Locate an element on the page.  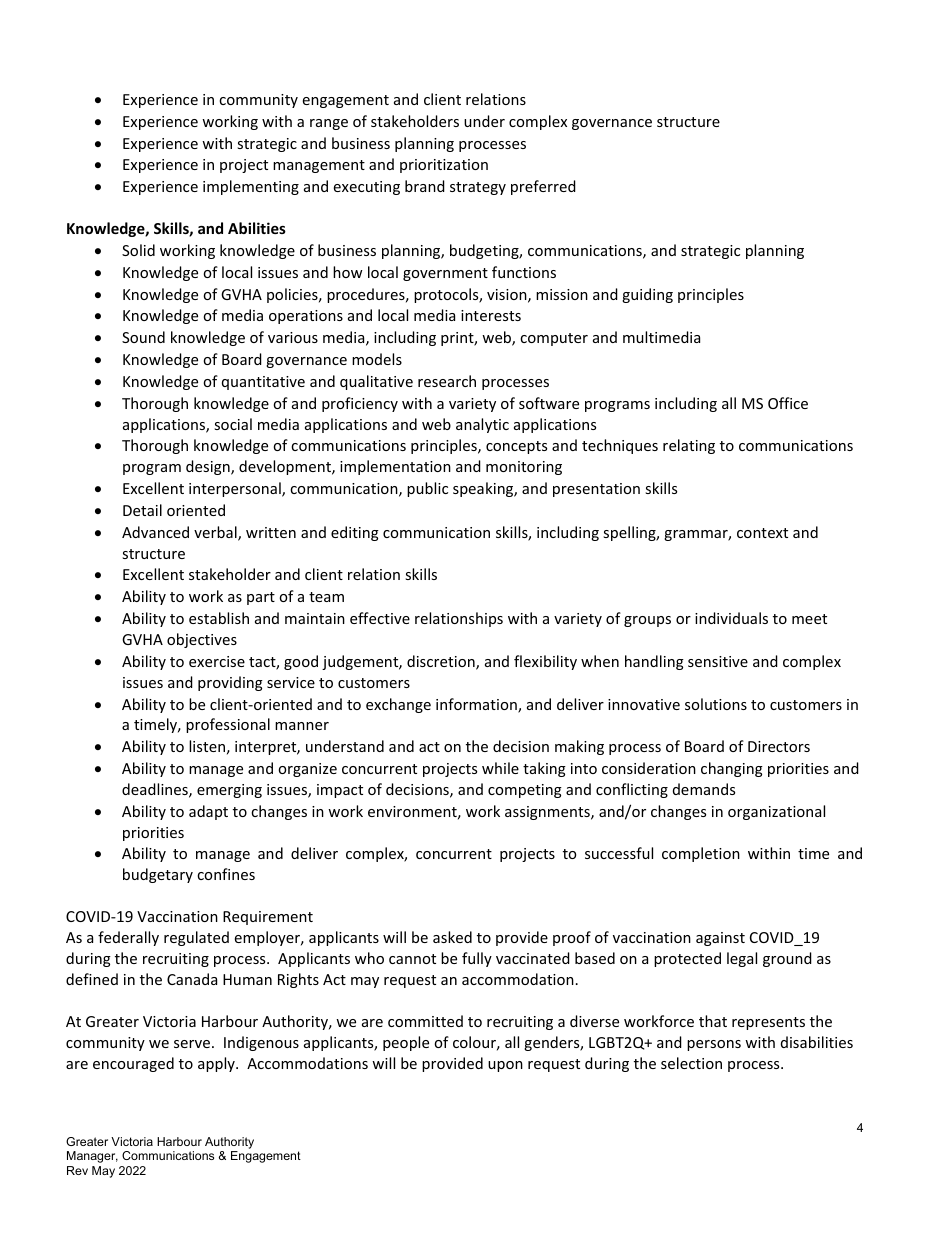
research is located at coordinates (447, 381).
